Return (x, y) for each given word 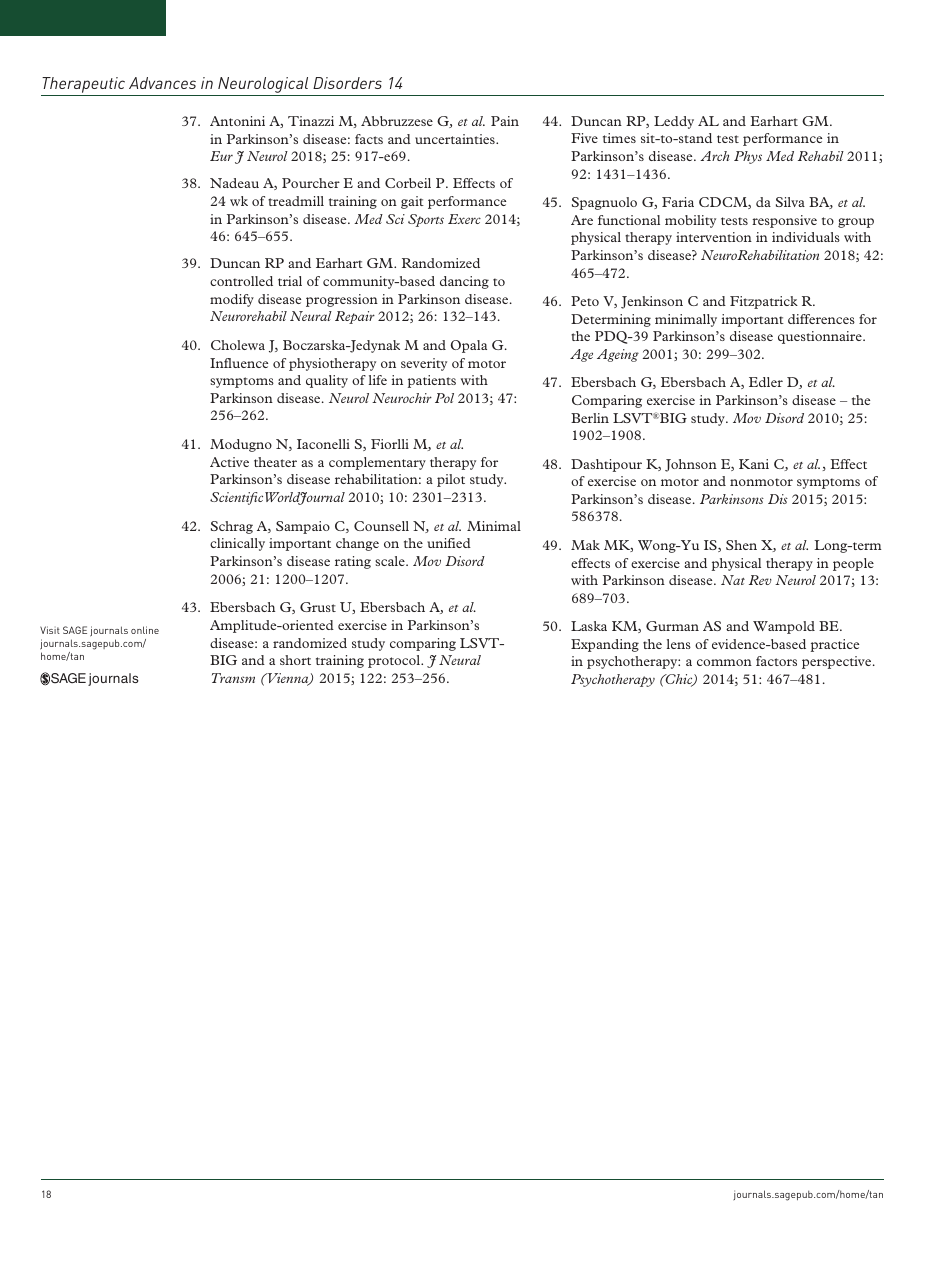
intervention (714, 237)
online (145, 630)
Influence (239, 363)
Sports (426, 220)
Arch (714, 156)
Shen (741, 545)
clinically (237, 544)
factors (776, 661)
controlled (241, 281)
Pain (505, 121)
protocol (395, 661)
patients (432, 381)
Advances (162, 83)
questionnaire (821, 337)
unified (449, 543)
